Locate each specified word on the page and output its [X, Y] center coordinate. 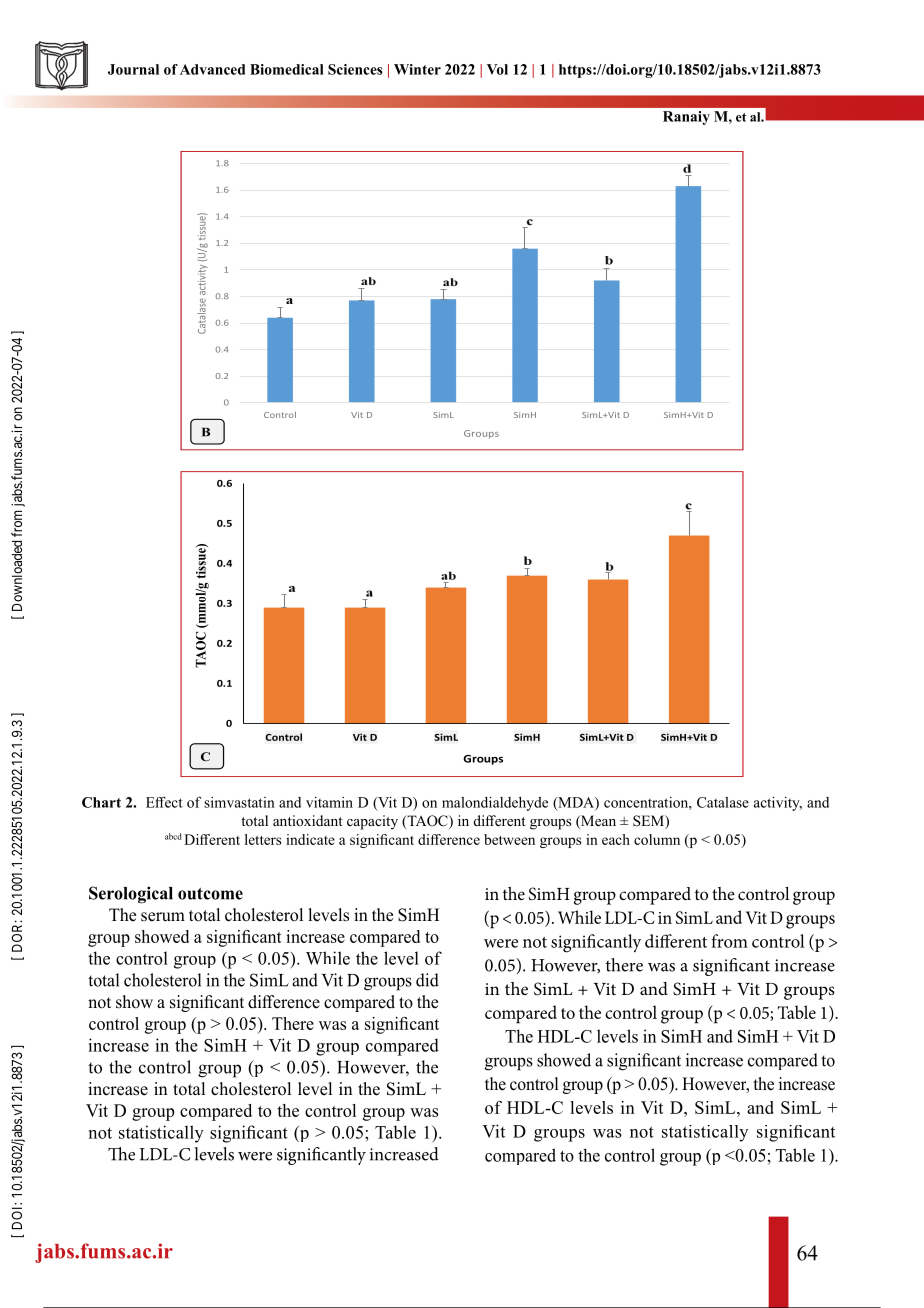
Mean [597, 822]
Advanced [212, 69]
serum [163, 917]
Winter [417, 69]
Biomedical [287, 69]
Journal [133, 69]
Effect [164, 802]
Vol [497, 69]
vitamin [329, 802]
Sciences [355, 69]
